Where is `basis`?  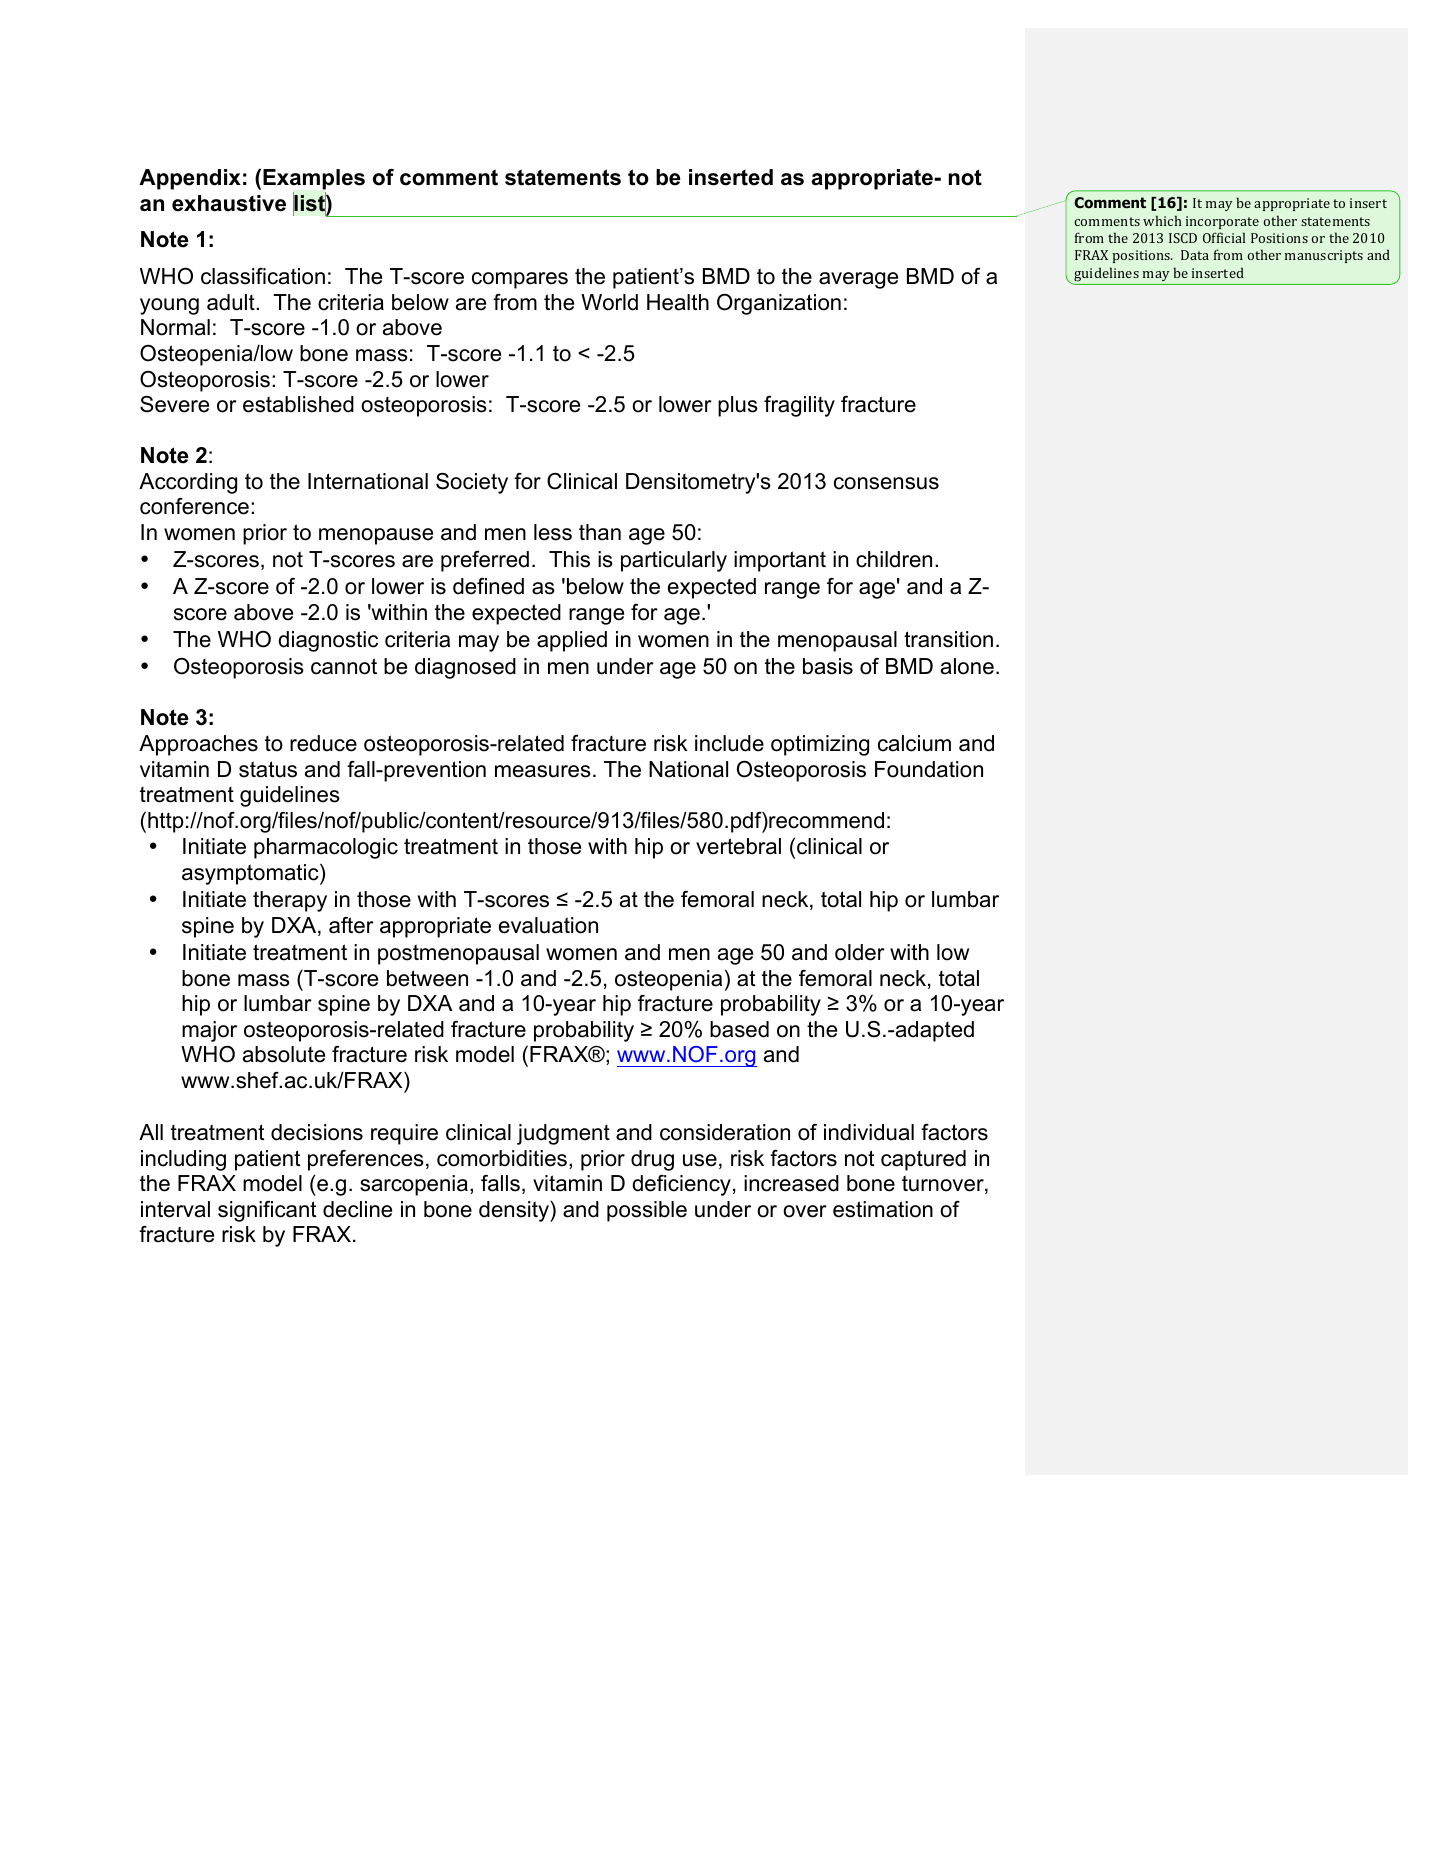 basis is located at coordinates (828, 666).
